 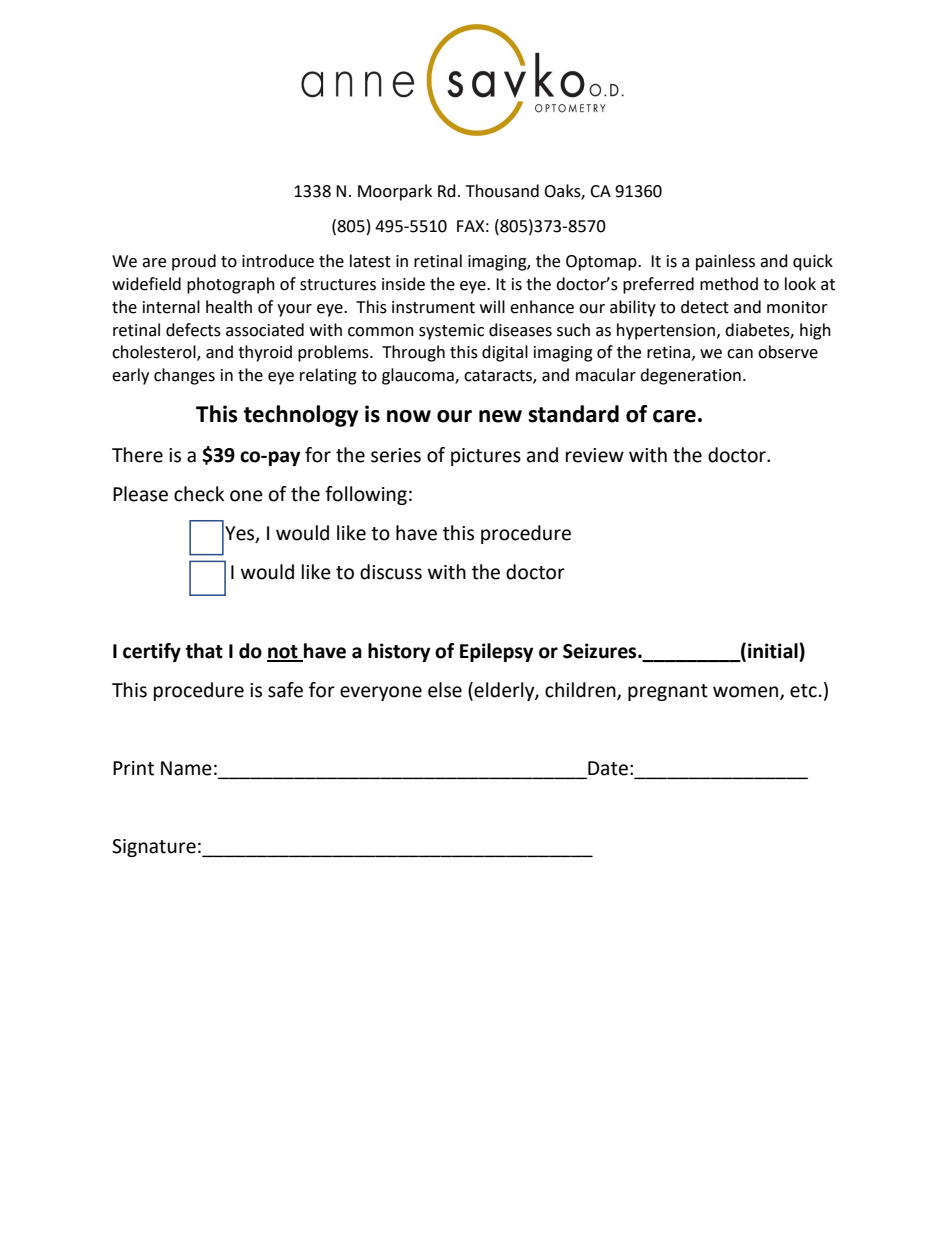 What do you see at coordinates (133, 768) in the page?
I see `Print` at bounding box center [133, 768].
